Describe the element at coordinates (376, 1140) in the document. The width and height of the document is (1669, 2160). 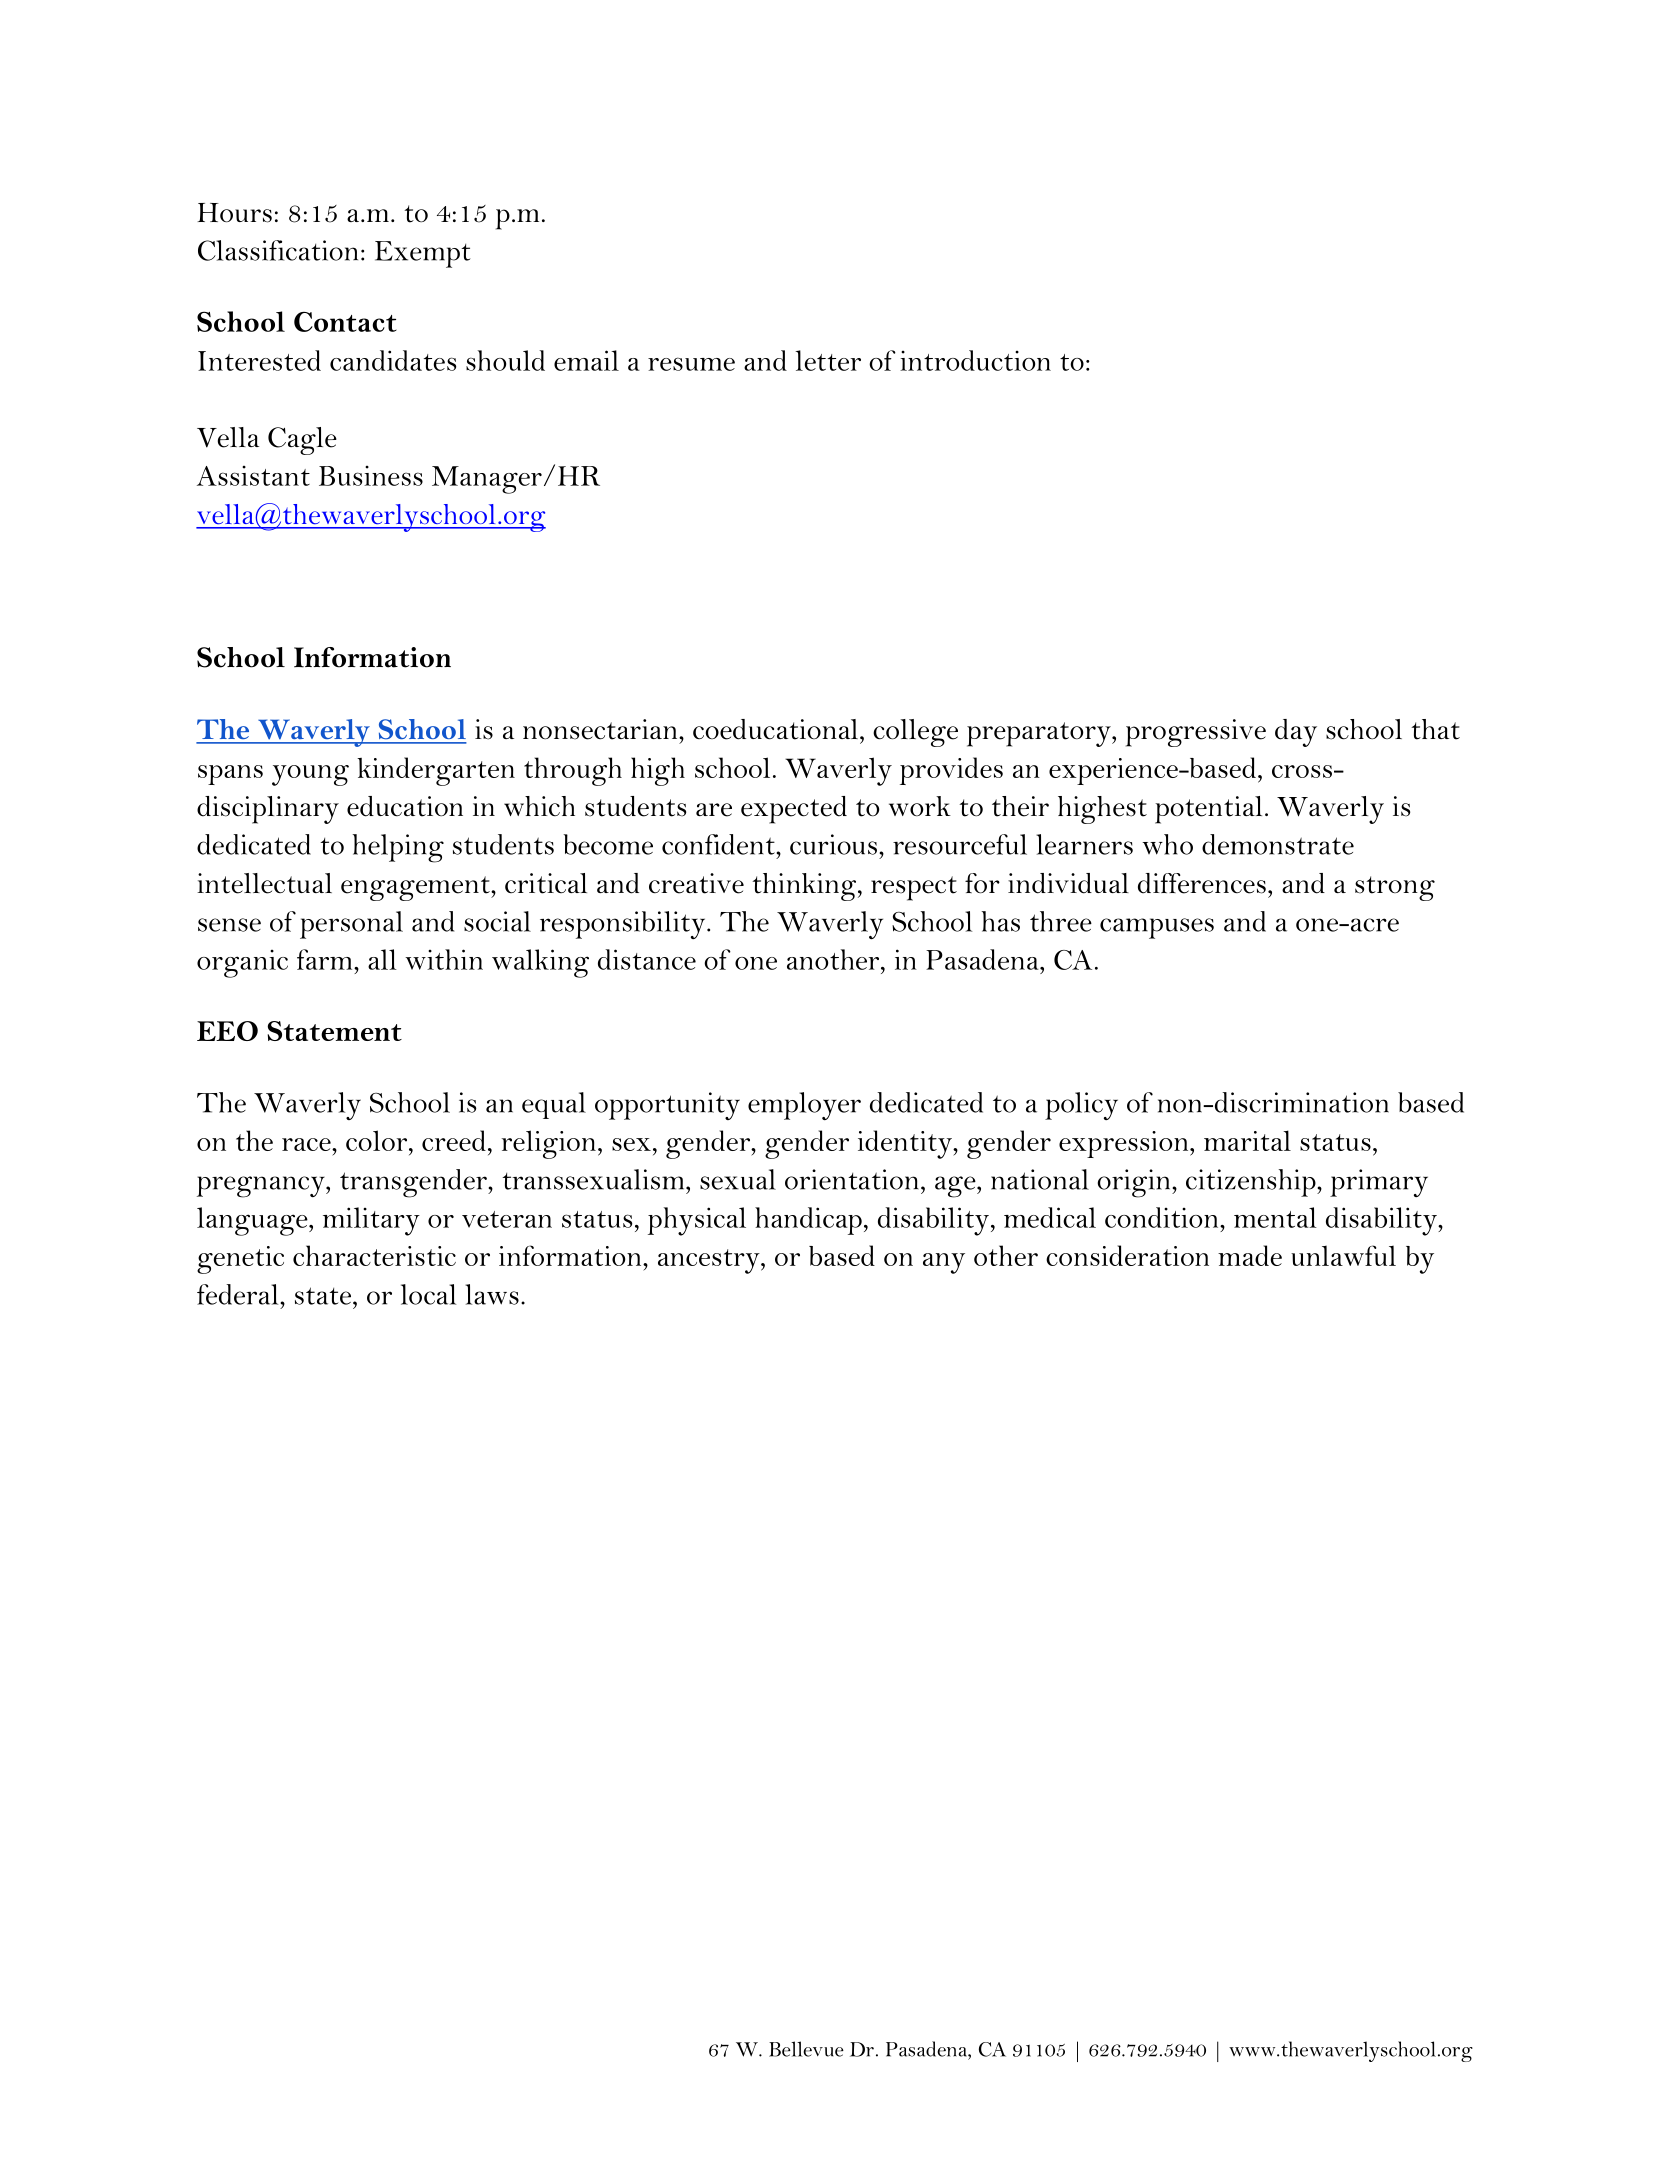
I see `color` at that location.
